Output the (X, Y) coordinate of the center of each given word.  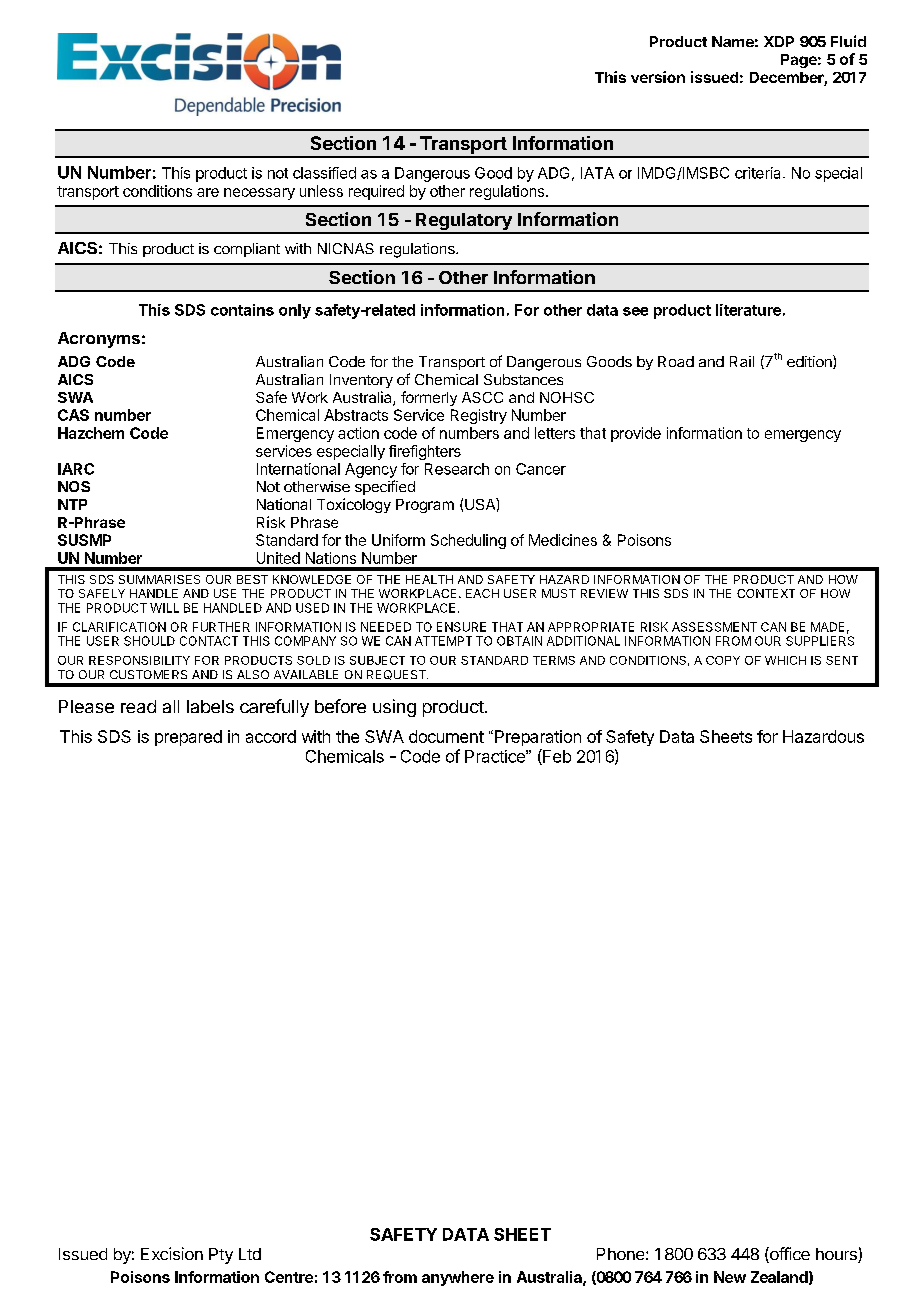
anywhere (458, 1278)
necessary (259, 194)
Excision (172, 1253)
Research (457, 469)
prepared (188, 738)
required (376, 192)
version (658, 77)
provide (636, 434)
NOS (74, 486)
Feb (556, 757)
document (446, 736)
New (730, 1277)
